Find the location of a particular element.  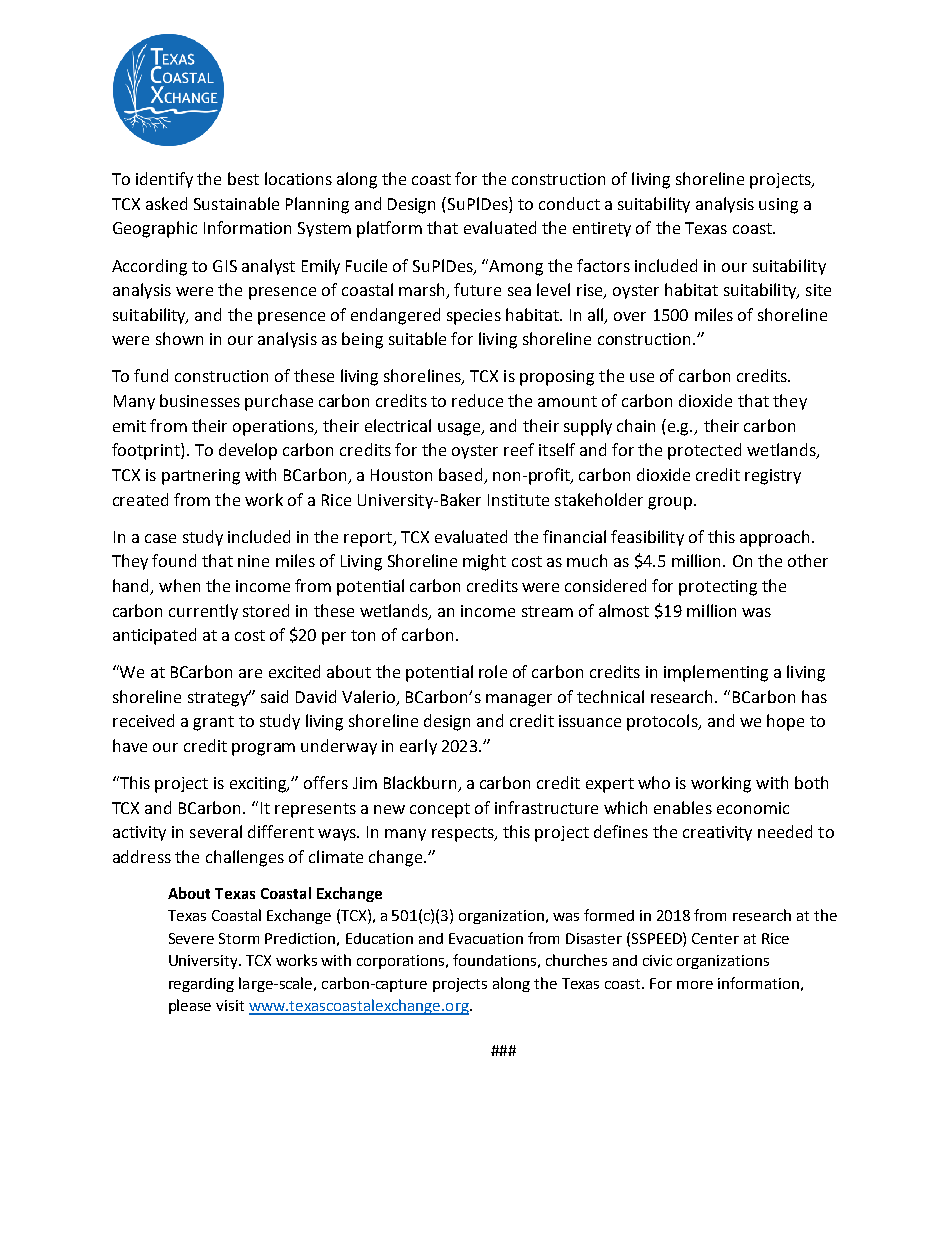

businesses is located at coordinates (200, 400).
